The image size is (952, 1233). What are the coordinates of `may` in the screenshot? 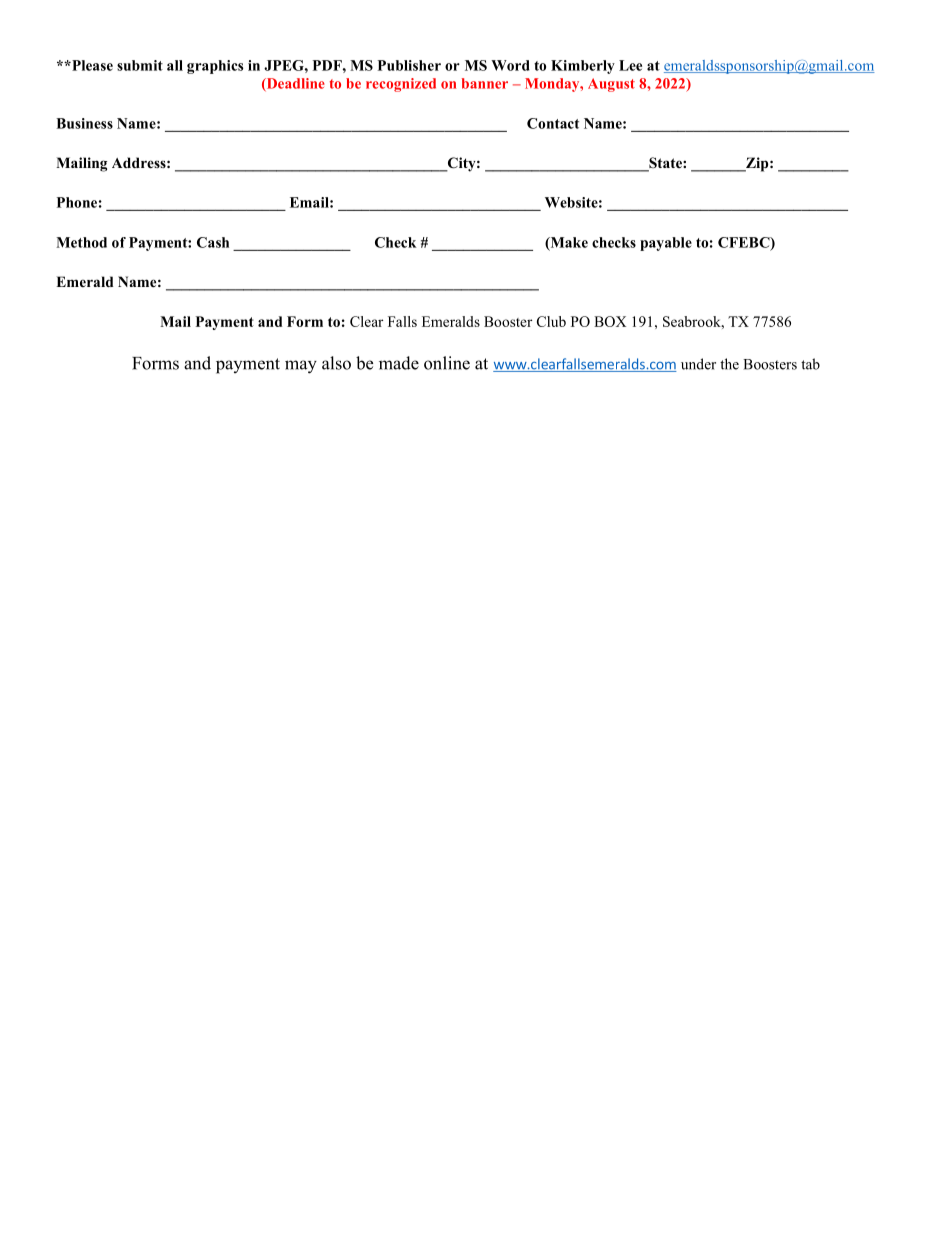 It's located at (301, 367).
